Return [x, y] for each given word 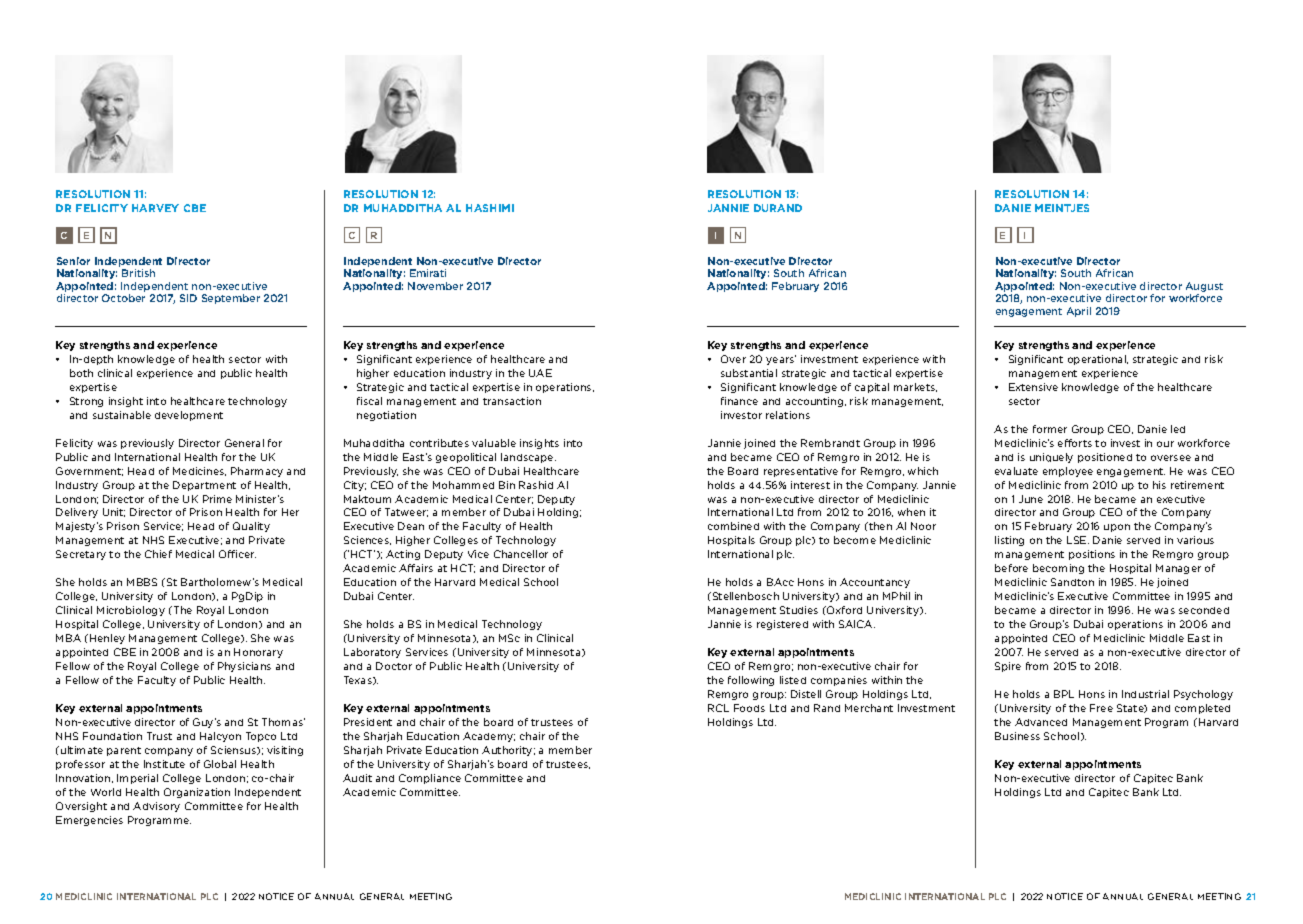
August [1204, 287]
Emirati [428, 273]
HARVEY [155, 208]
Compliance [430, 779]
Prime [217, 499]
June [1031, 499]
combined [733, 526]
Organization [197, 793]
